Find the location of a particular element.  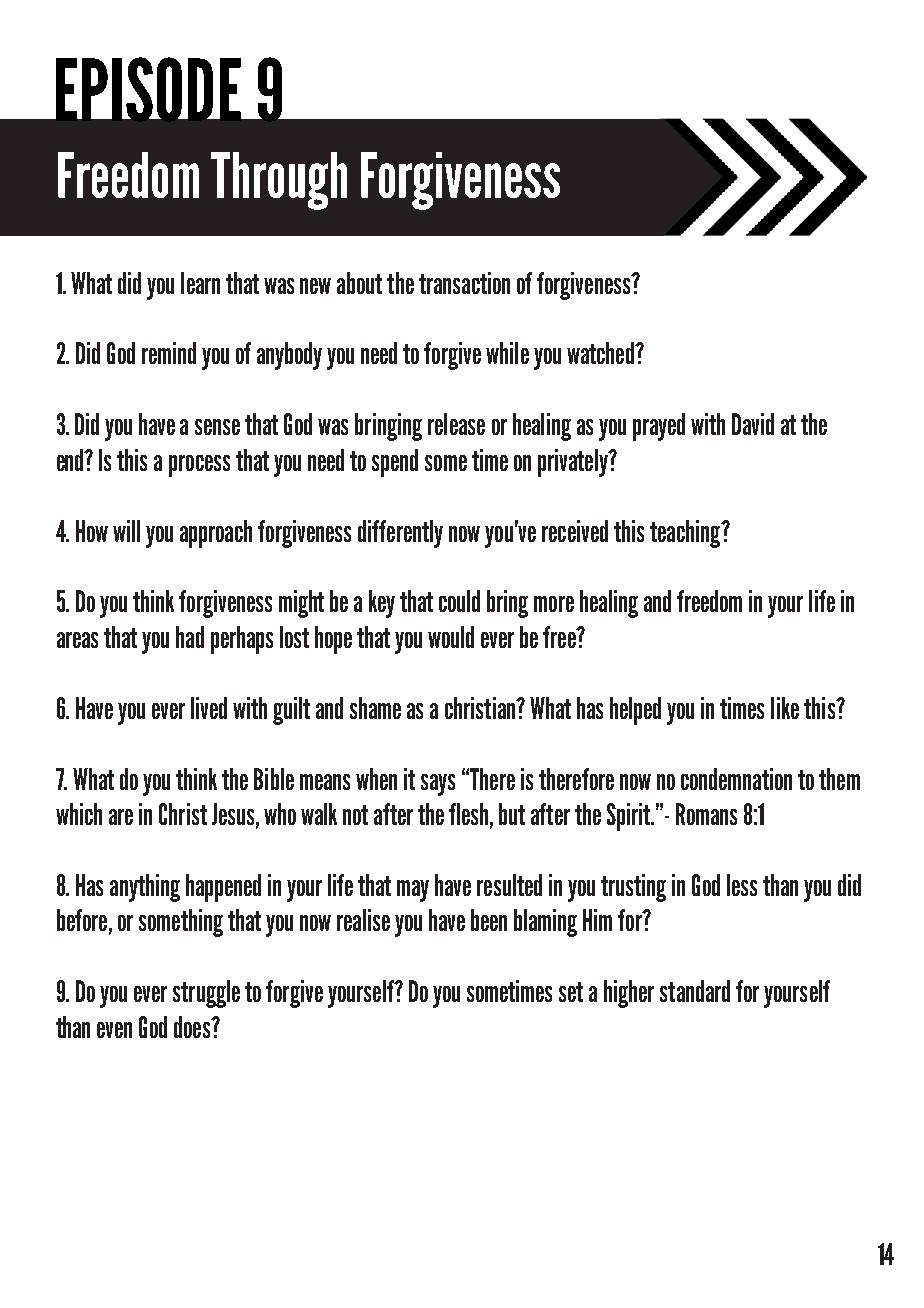

set is located at coordinates (571, 992).
